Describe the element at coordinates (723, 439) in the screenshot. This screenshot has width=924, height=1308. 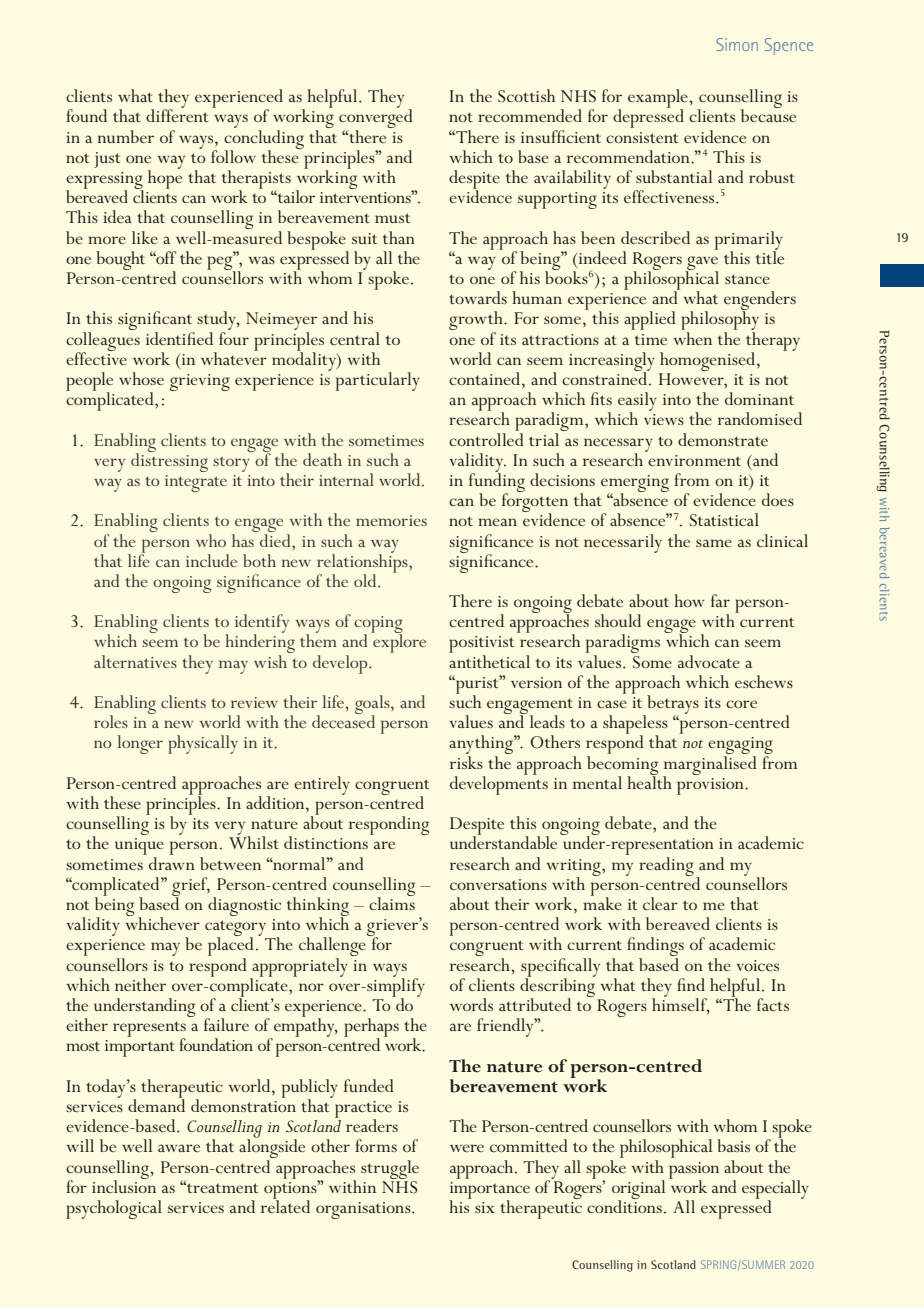
I see `demonstrate` at that location.
